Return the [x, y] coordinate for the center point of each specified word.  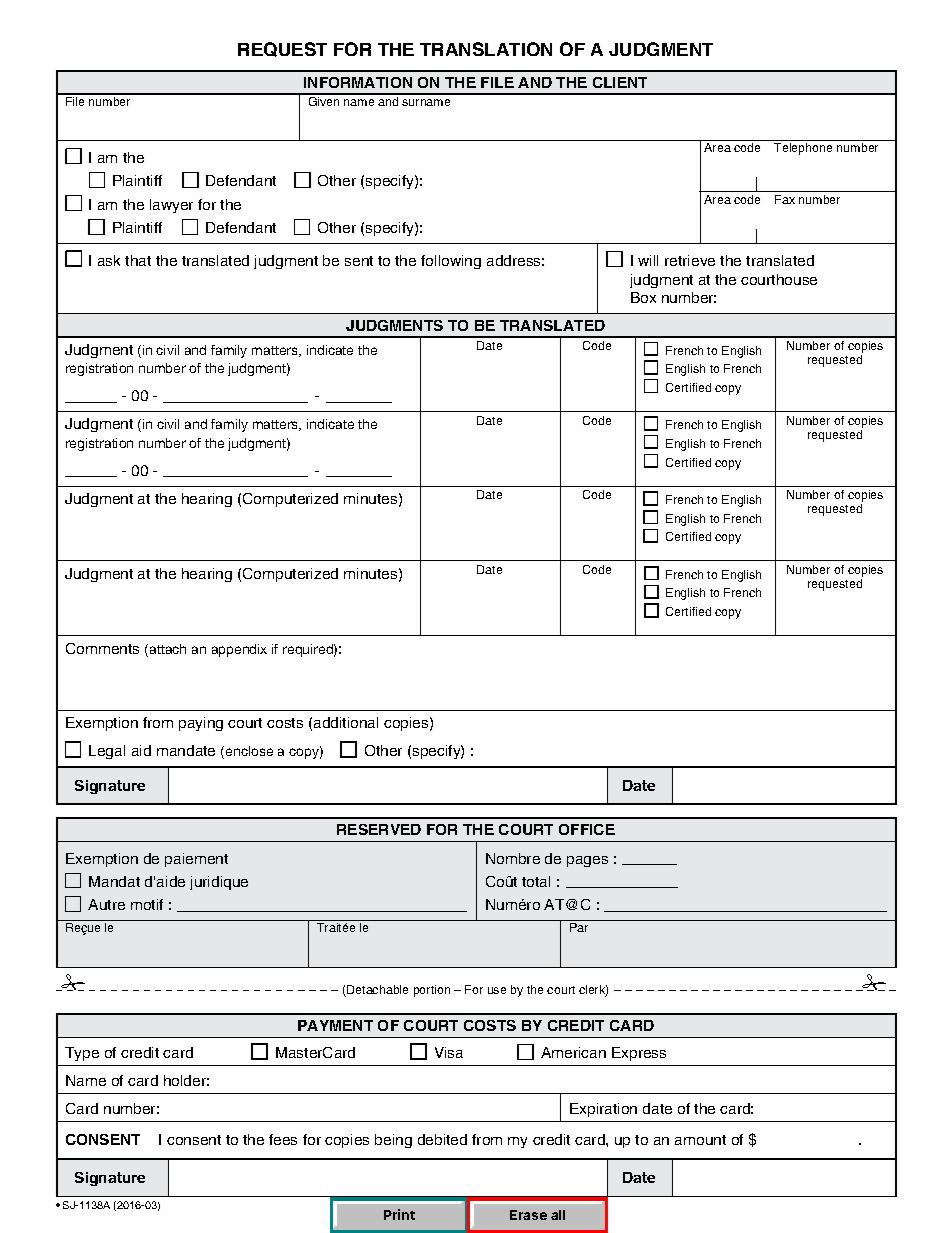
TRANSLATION [486, 49]
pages [587, 861]
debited [442, 1139]
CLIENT [620, 82]
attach [168, 649]
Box [643, 297]
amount [700, 1140]
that [138, 260]
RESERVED [379, 829]
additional [346, 722]
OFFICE [587, 829]
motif [147, 904]
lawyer [171, 206]
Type [82, 1054]
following [451, 262]
